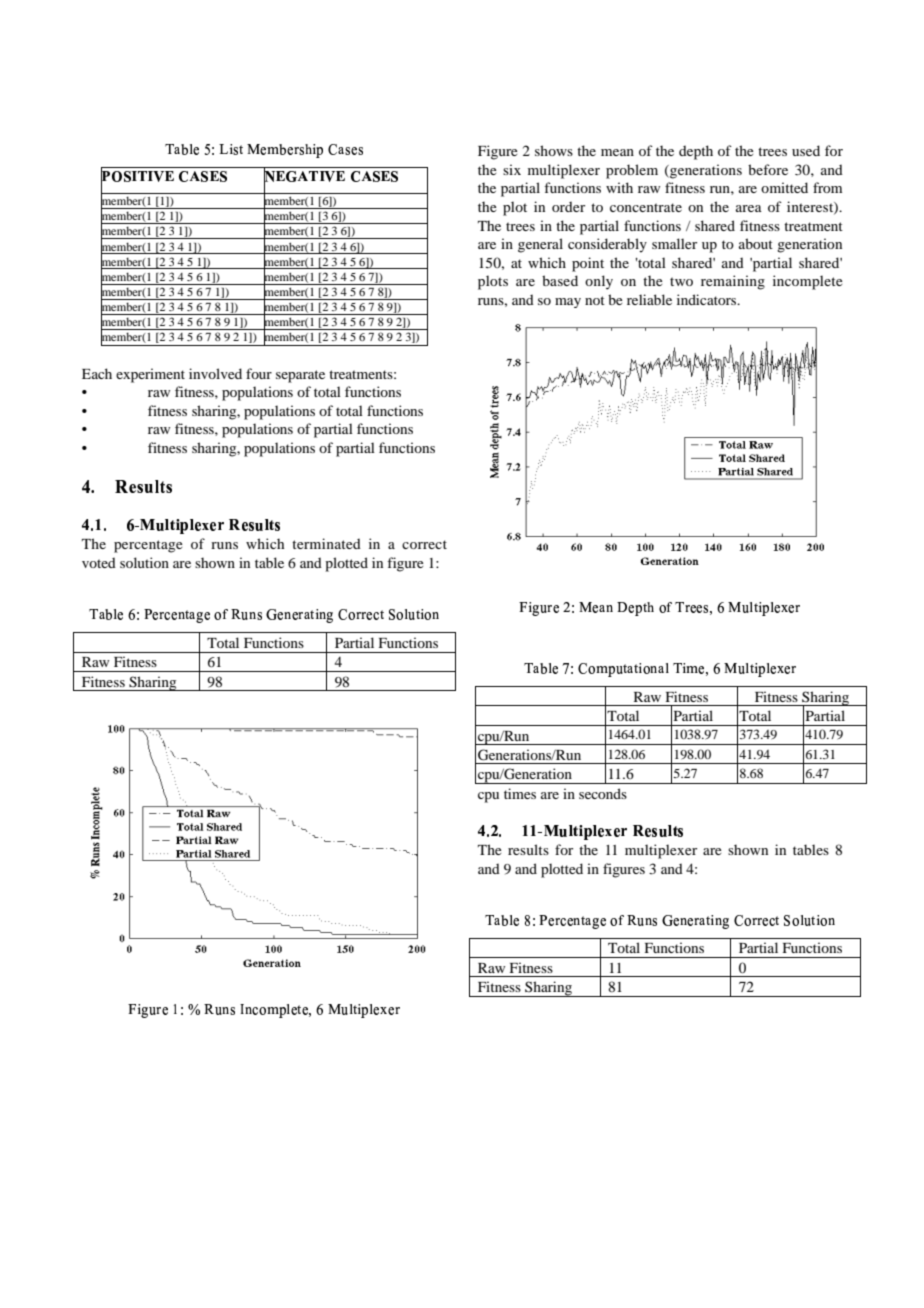 Image resolution: width=924 pixels, height=1308 pixels. I want to click on times, so click(520, 793).
